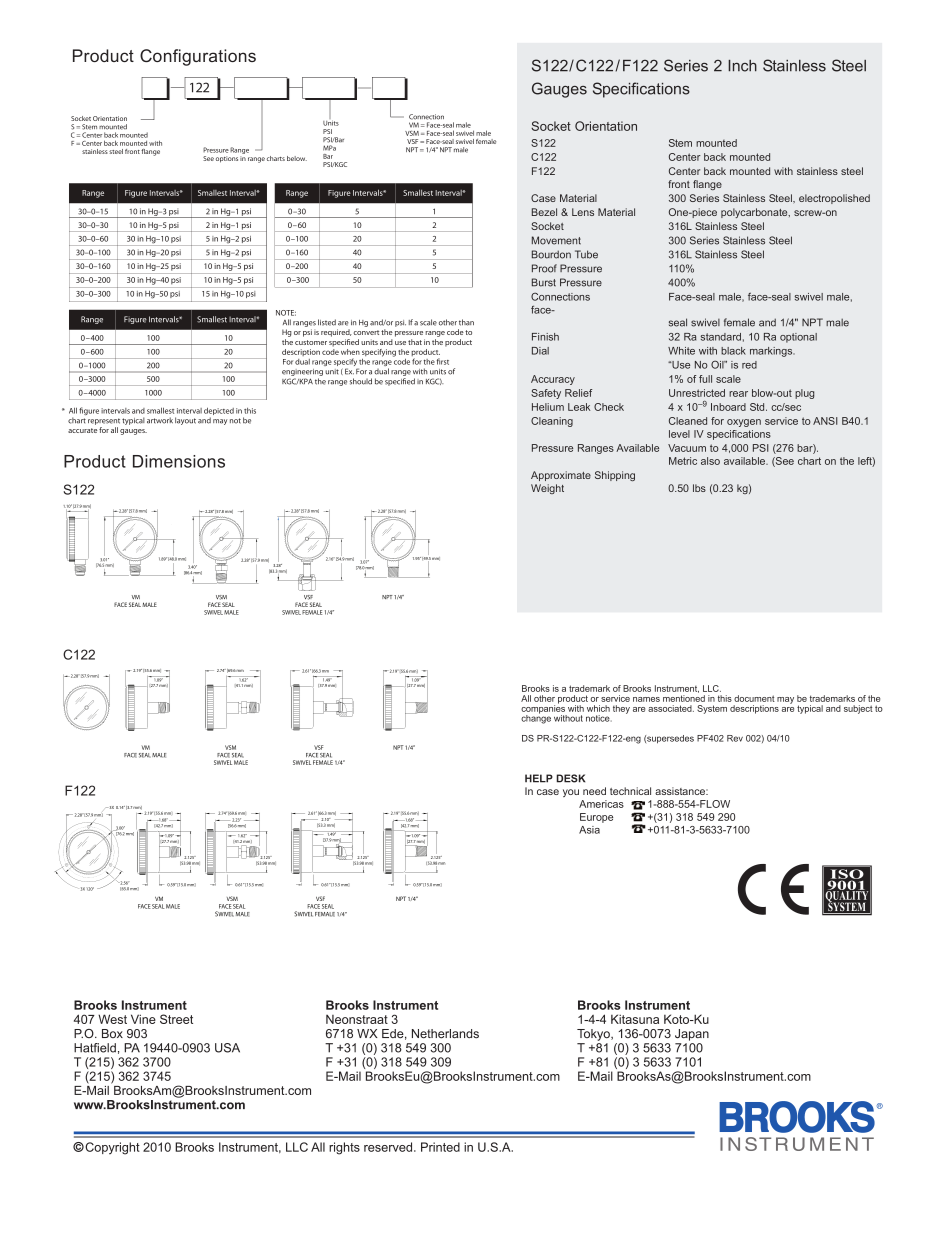 This screenshot has width=952, height=1233. Describe the element at coordinates (536, 718) in the screenshot. I see `change` at that location.
